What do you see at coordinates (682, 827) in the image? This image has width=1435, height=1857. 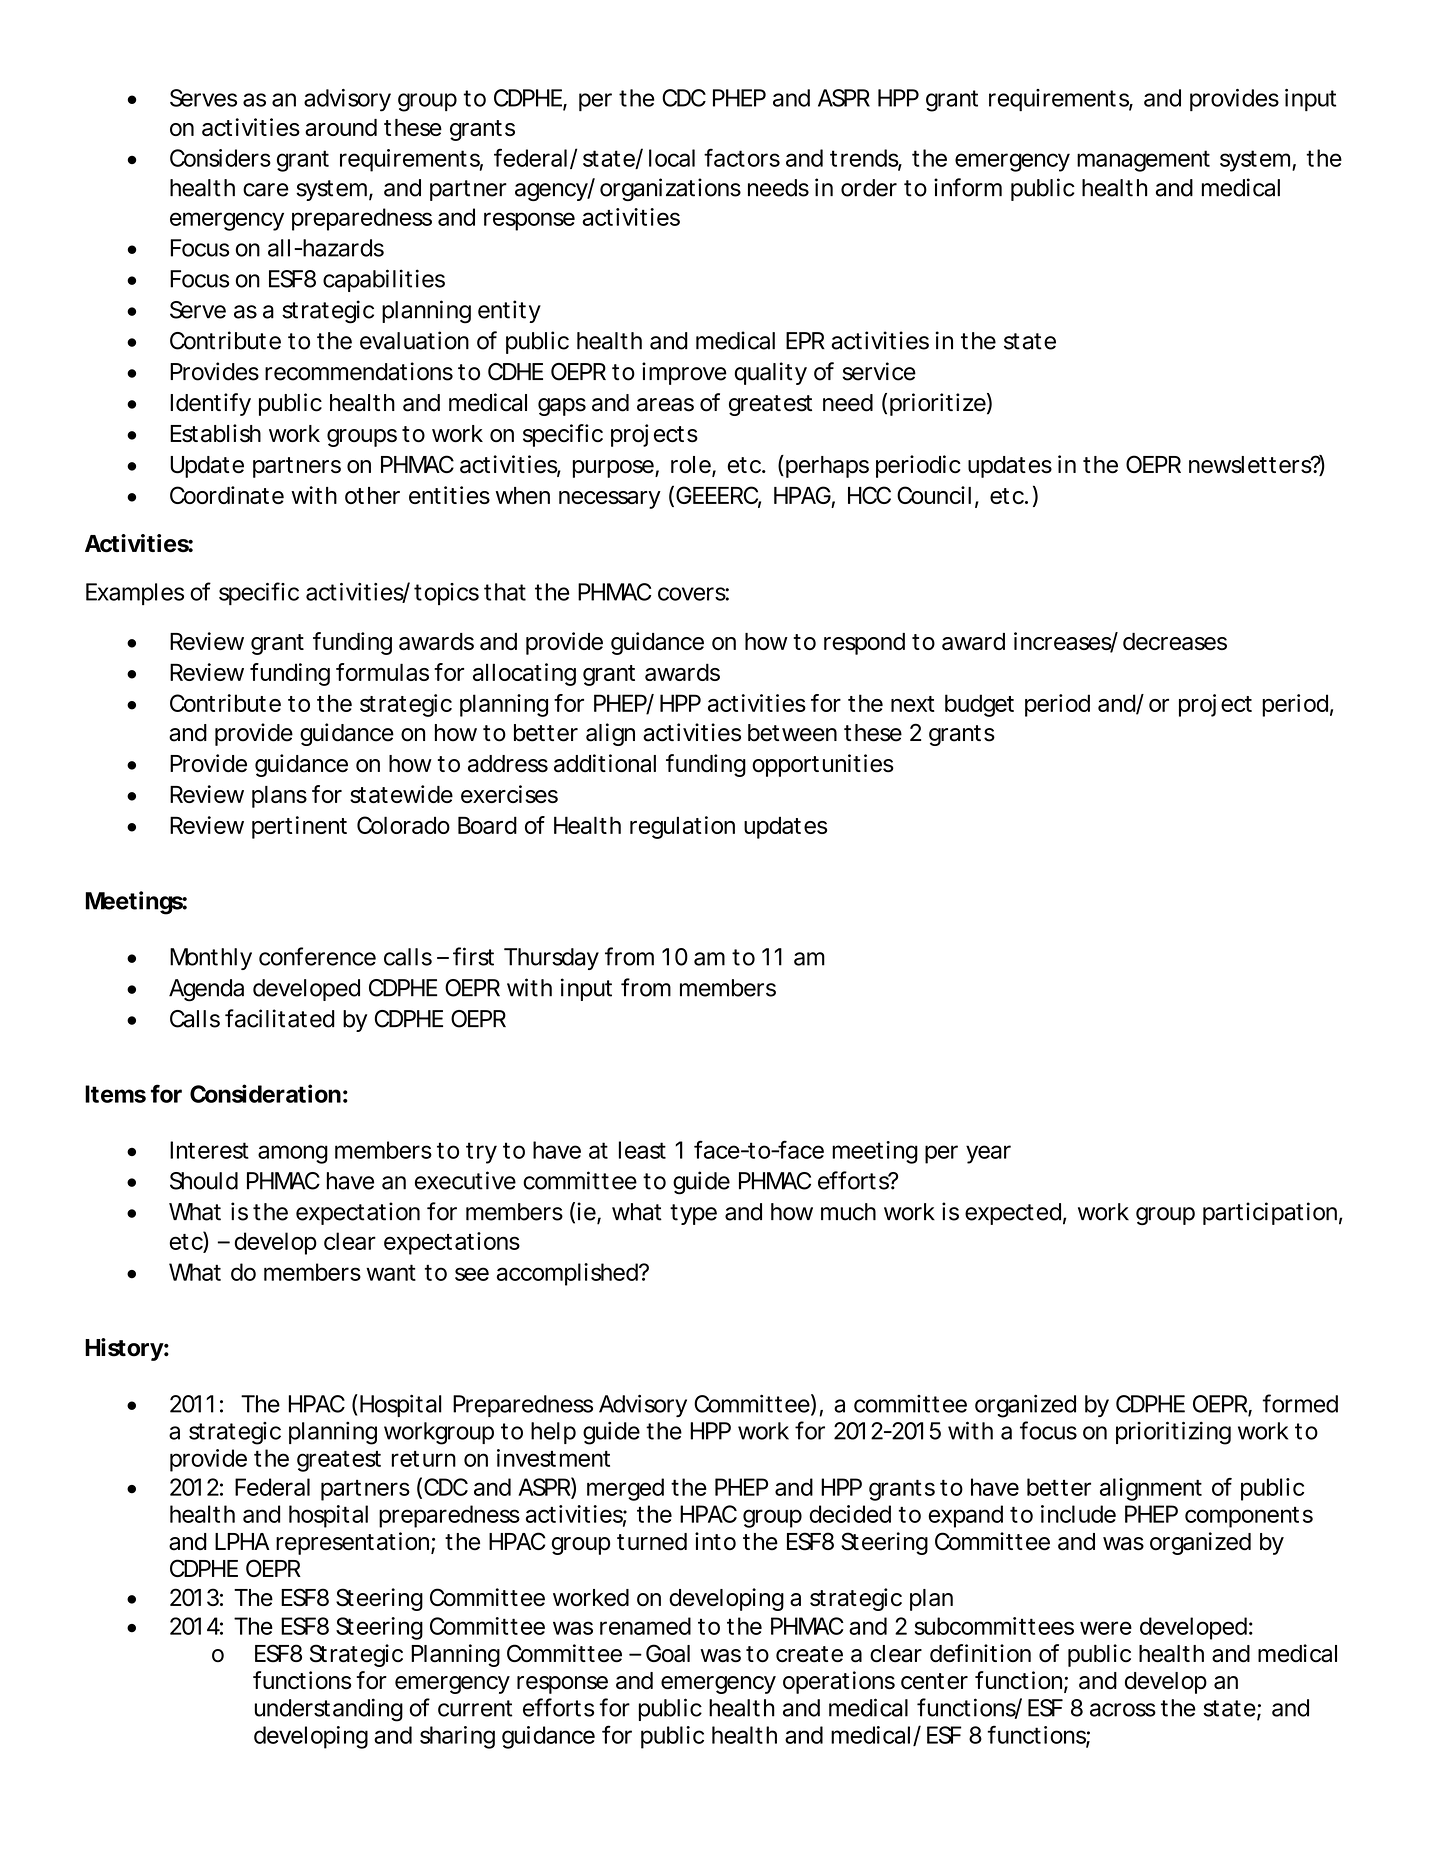 I see `regulation` at bounding box center [682, 827].
